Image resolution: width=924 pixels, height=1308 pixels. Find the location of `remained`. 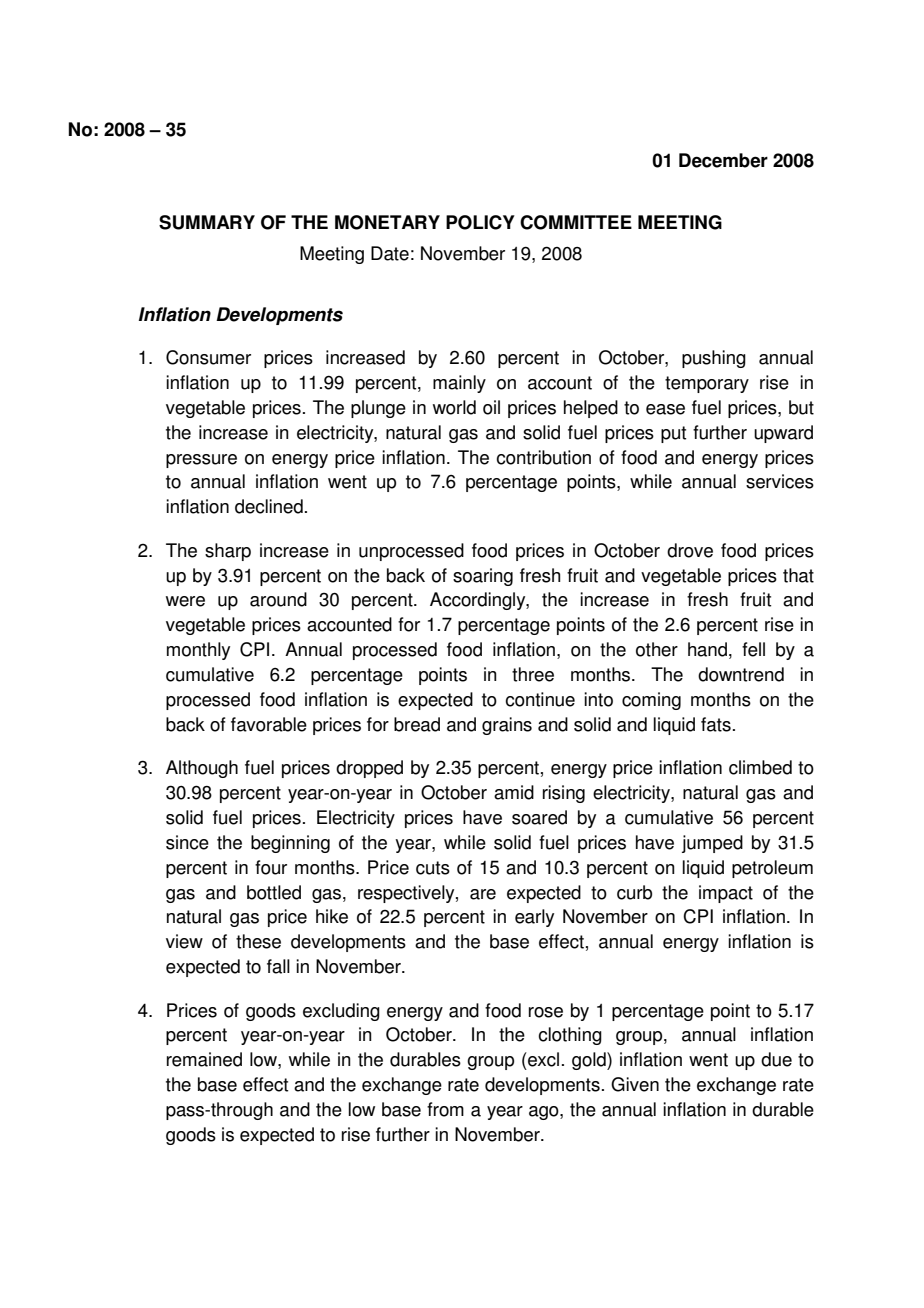

remained is located at coordinates (204, 1059).
